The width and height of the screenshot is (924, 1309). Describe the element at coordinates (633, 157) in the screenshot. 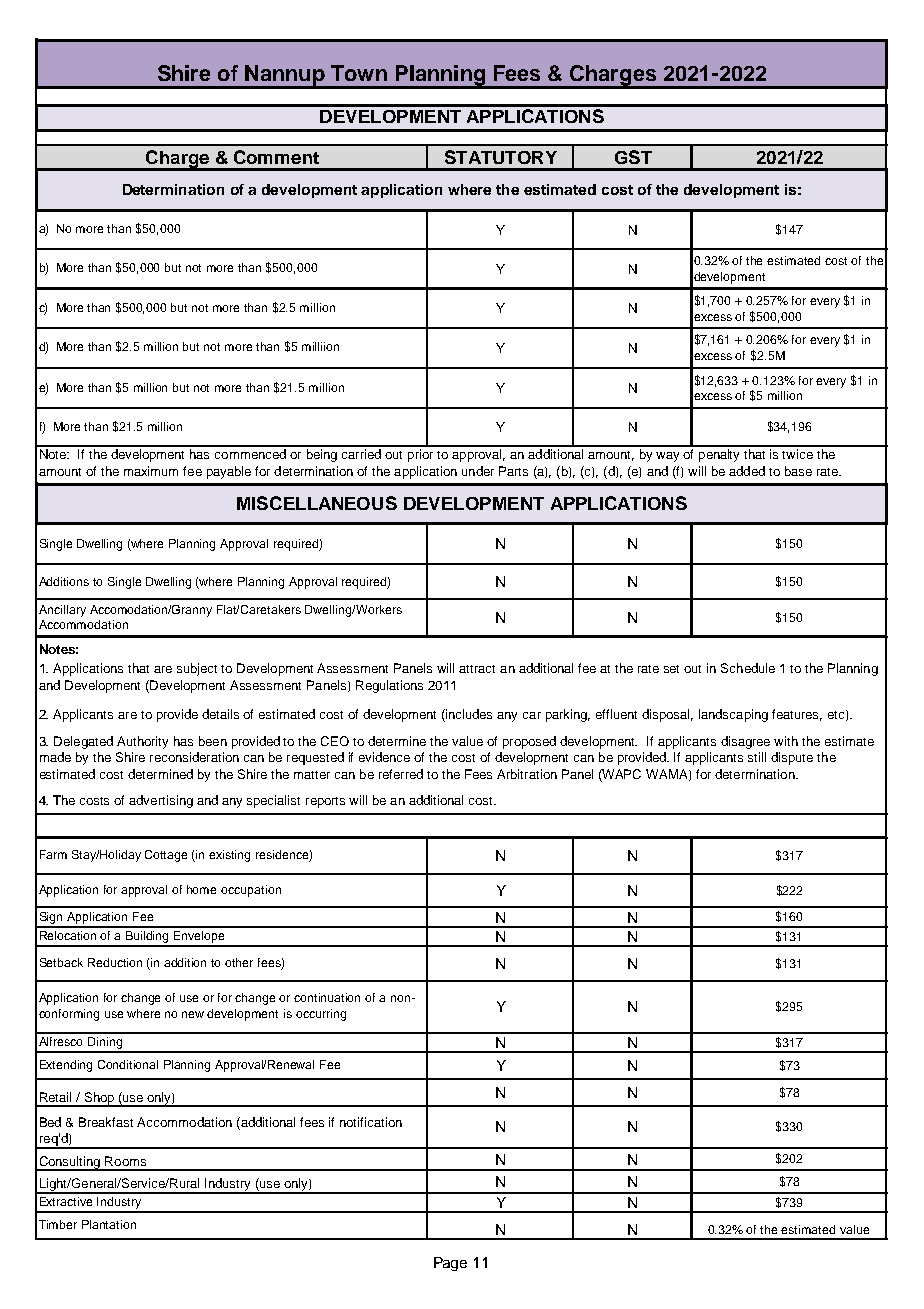

I see `GST` at that location.
